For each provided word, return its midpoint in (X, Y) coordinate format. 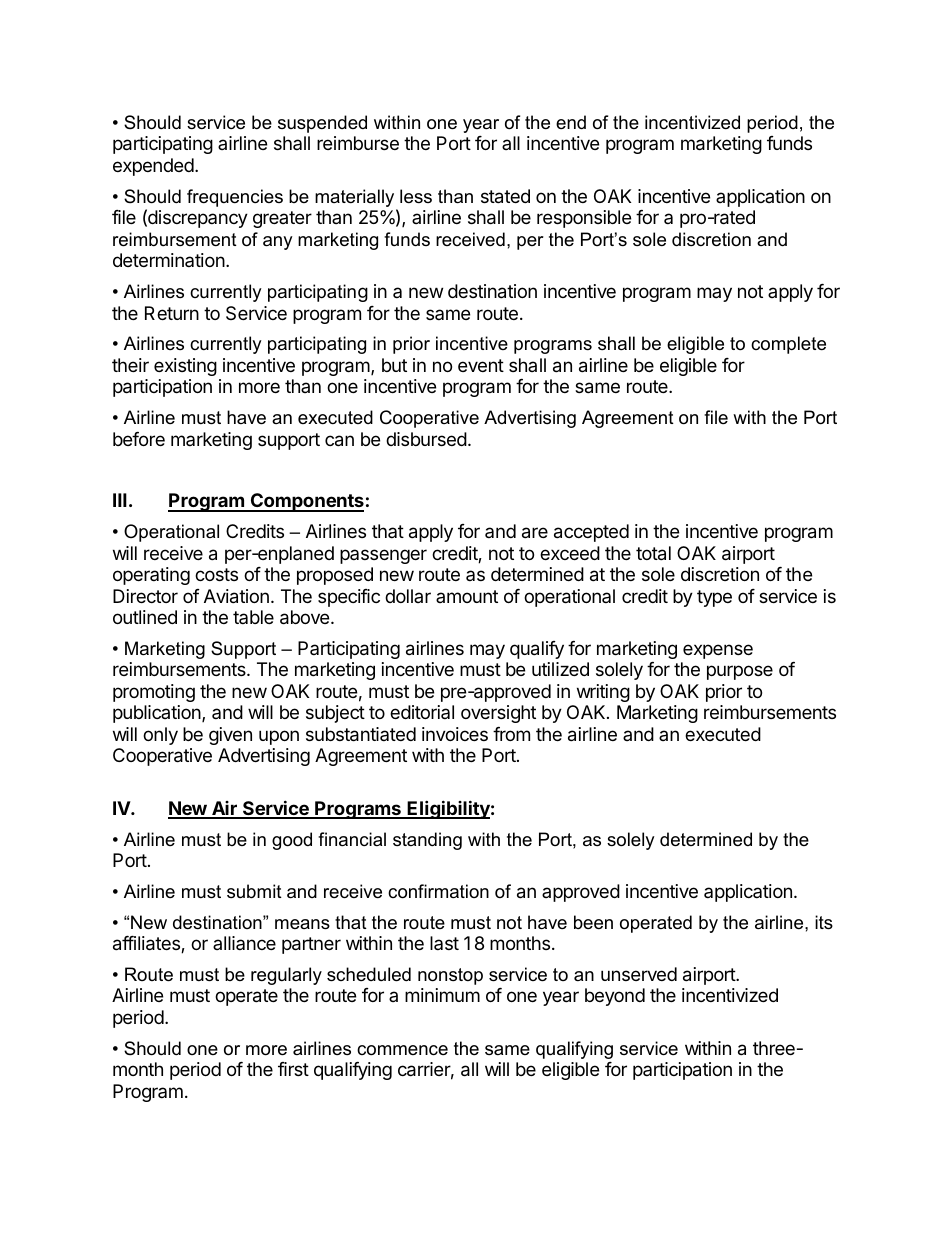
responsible (584, 219)
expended (153, 167)
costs (216, 574)
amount (467, 596)
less (416, 196)
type (714, 598)
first (293, 1069)
